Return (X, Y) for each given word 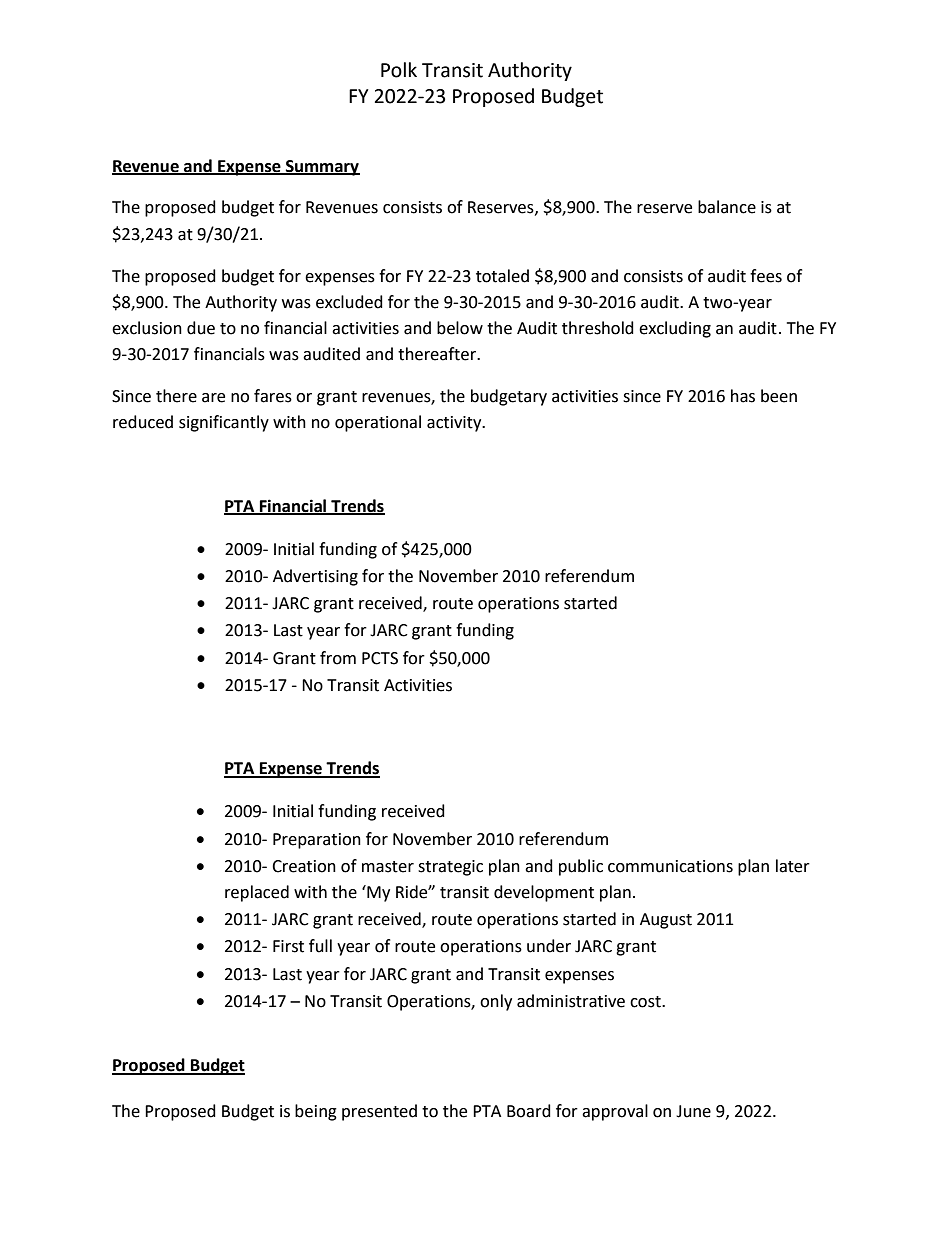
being (316, 1112)
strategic (450, 868)
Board (529, 1111)
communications (670, 866)
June (693, 1111)
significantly (224, 423)
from (338, 658)
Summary (322, 168)
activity (455, 424)
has (743, 396)
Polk (399, 70)
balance (727, 207)
